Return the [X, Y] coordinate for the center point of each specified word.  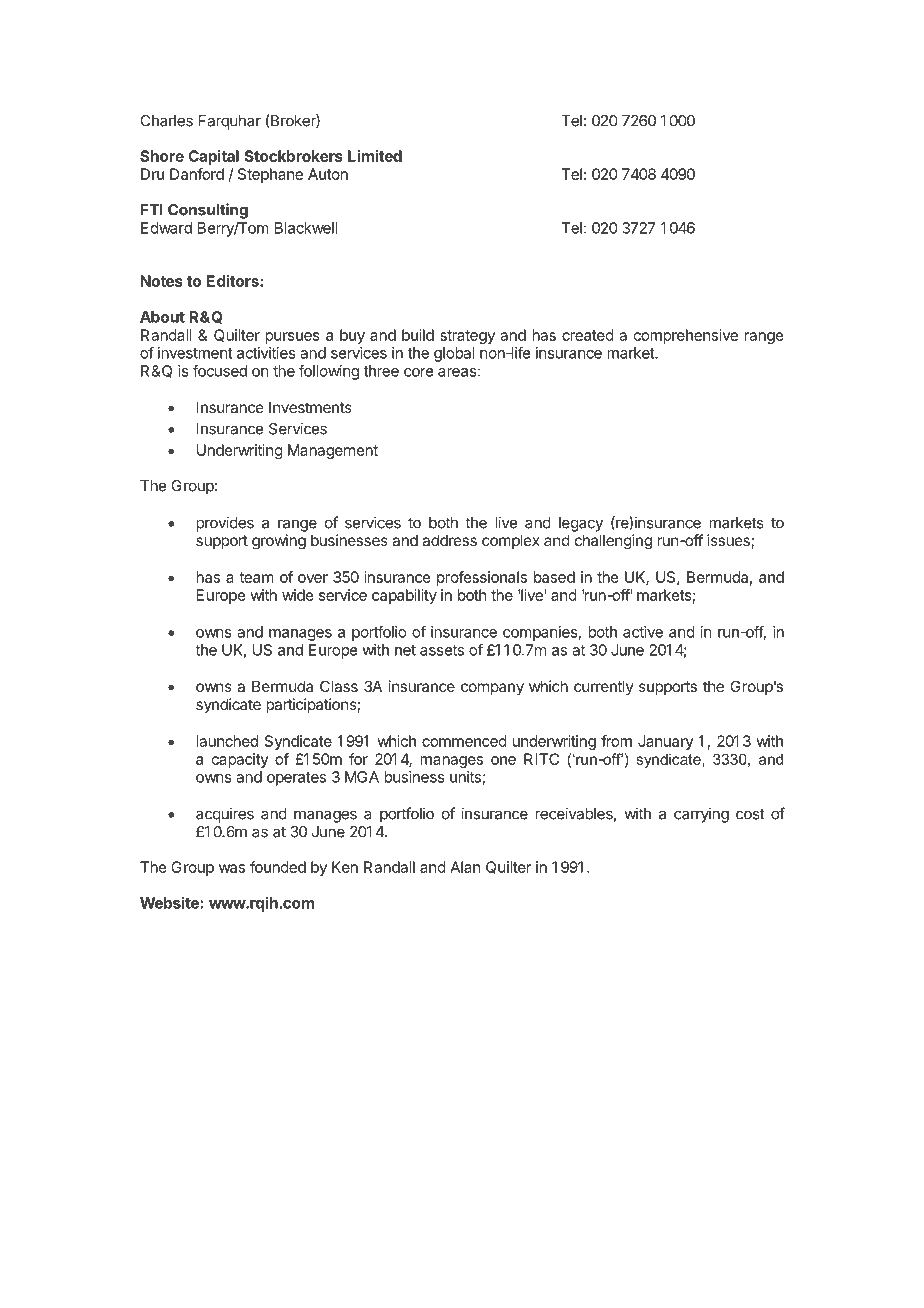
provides [225, 524]
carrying [701, 815]
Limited [375, 156]
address [449, 540]
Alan [465, 867]
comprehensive [686, 336]
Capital [213, 157]
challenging [613, 542]
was [232, 868]
